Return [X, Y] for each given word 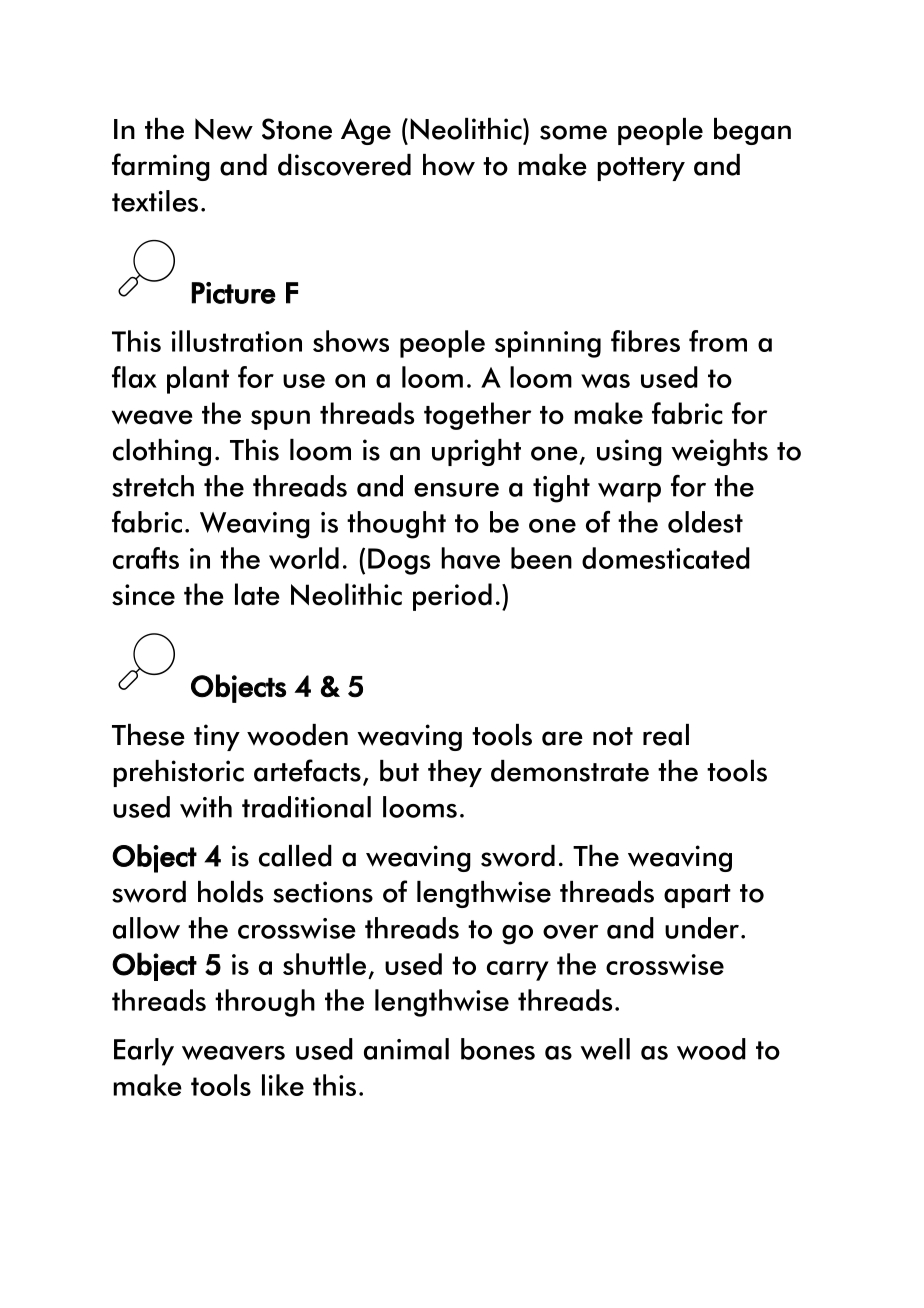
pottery [641, 169]
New [224, 129]
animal [406, 1049]
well [605, 1049]
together [477, 416]
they [455, 773]
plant [198, 380]
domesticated [666, 558]
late [257, 594]
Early [144, 1052]
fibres [645, 341]
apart [697, 896]
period [452, 597]
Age [366, 131]
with [206, 807]
